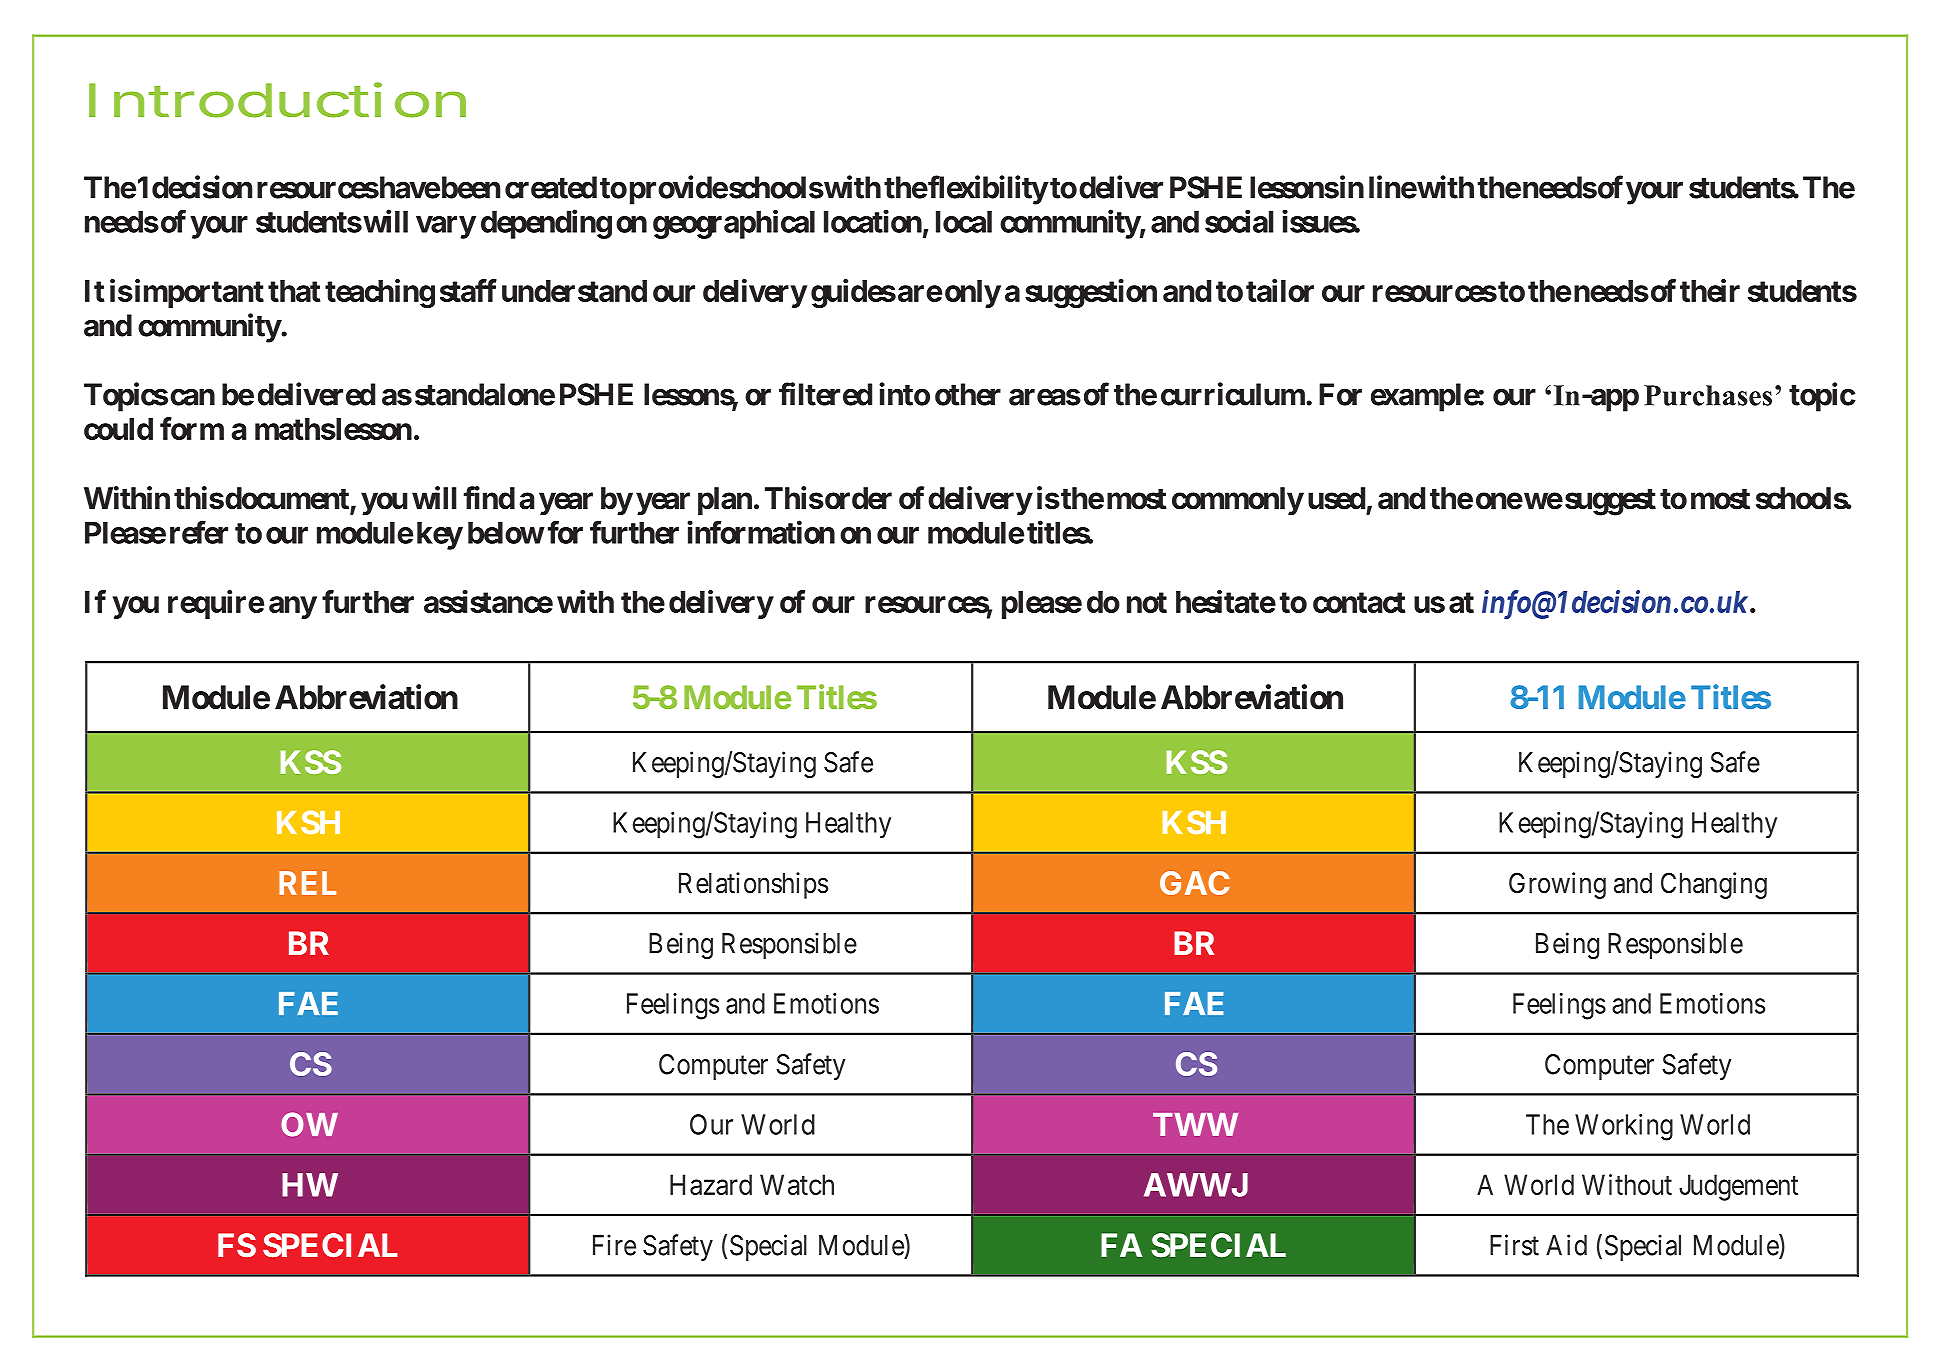  What do you see at coordinates (614, 1245) in the page?
I see `Fire` at bounding box center [614, 1245].
